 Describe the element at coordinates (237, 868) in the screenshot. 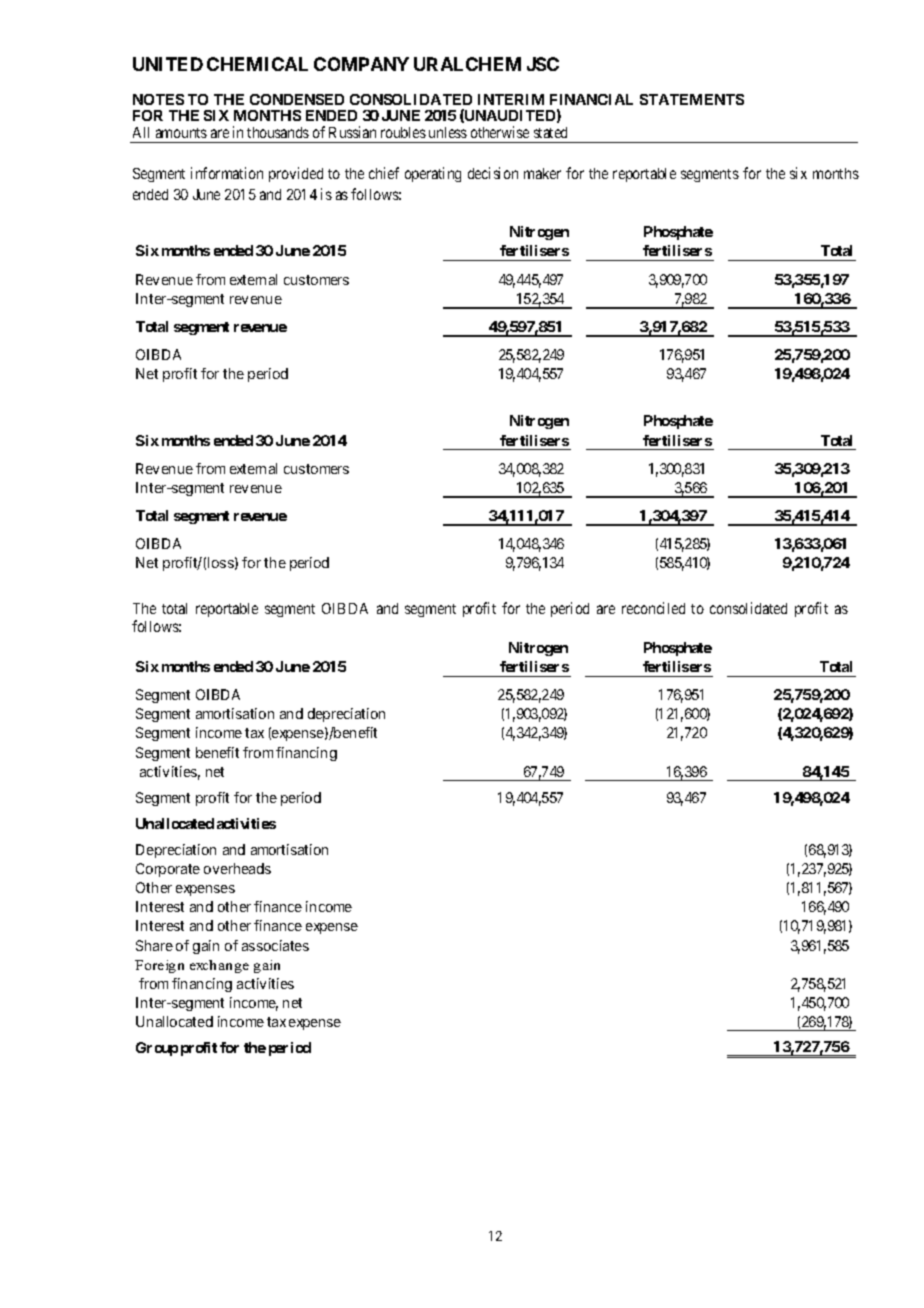

I see `overheads` at that location.
